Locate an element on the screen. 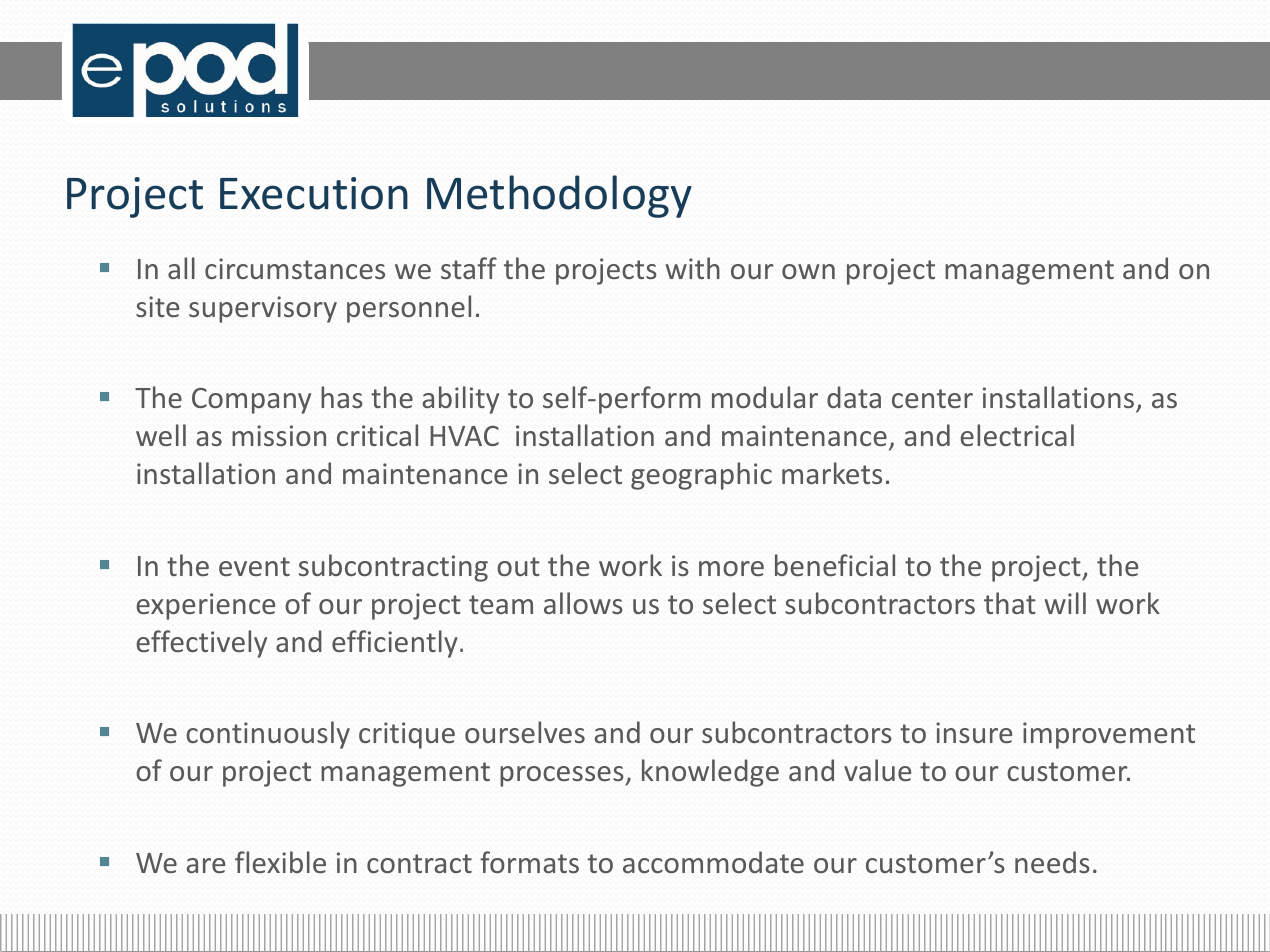 This screenshot has height=952, width=1270. Execution is located at coordinates (314, 193).
